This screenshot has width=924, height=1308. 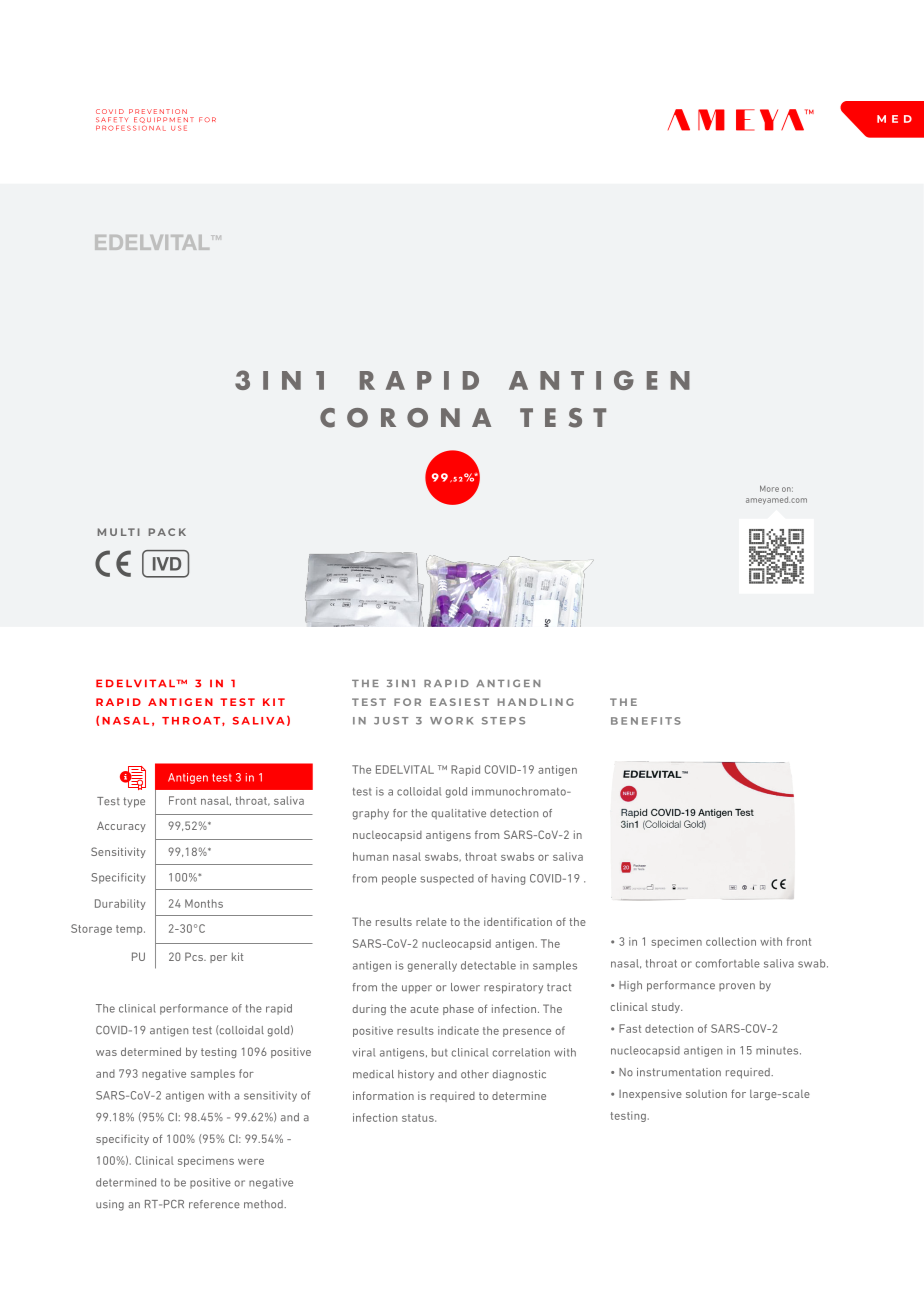 I want to click on BENEFITS, so click(x=646, y=721).
